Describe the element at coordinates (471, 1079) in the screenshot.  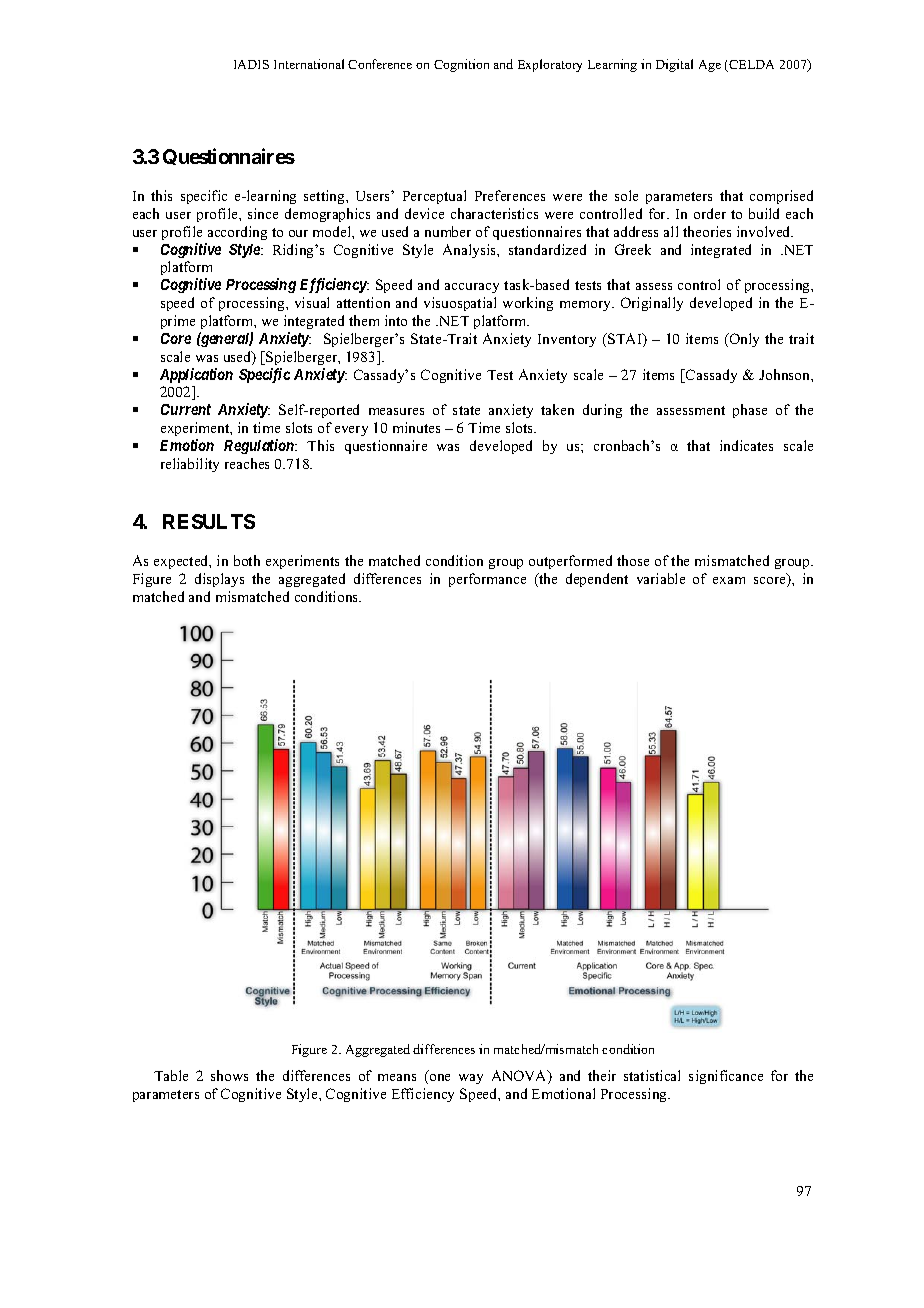
I see `way` at that location.
